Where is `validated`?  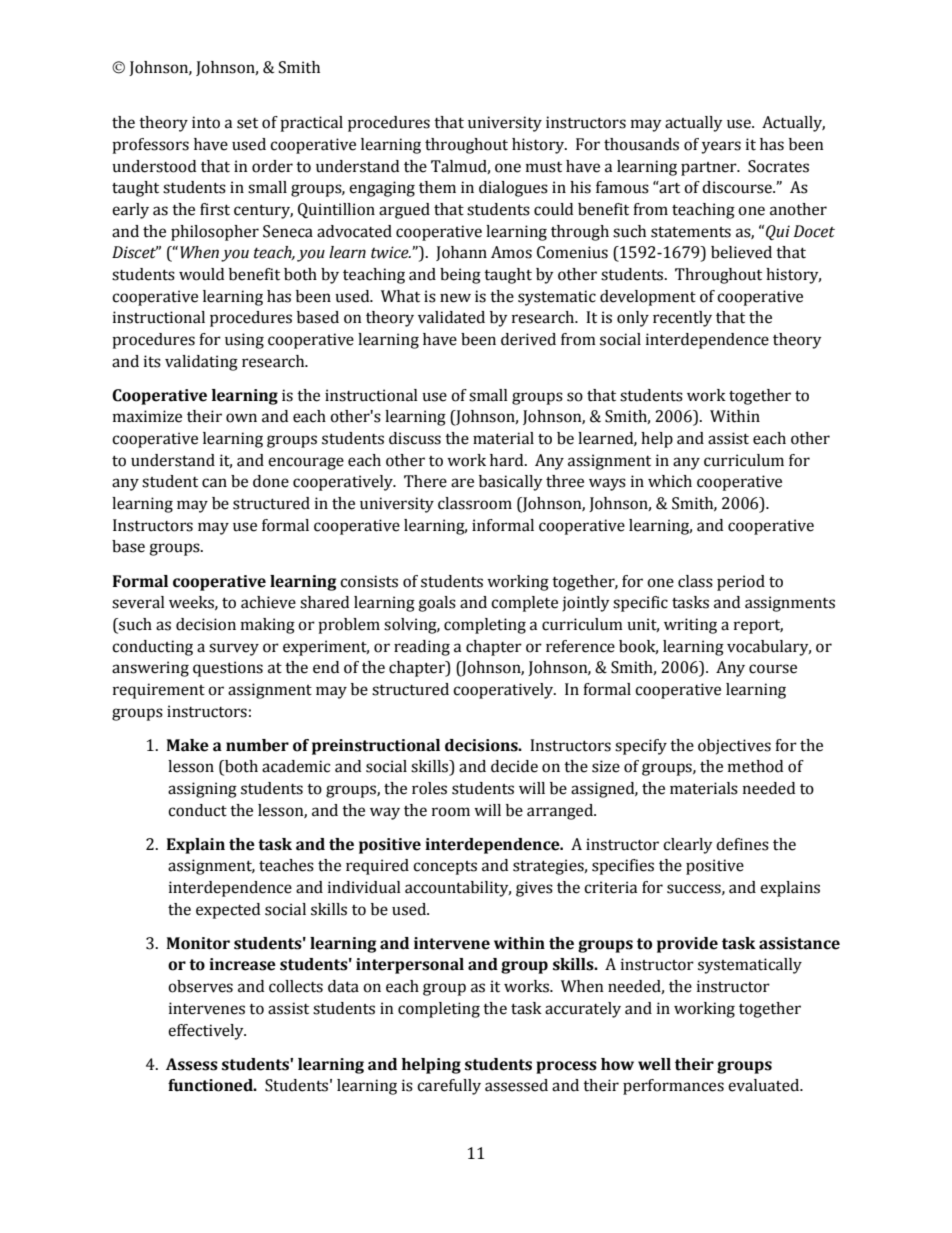 validated is located at coordinates (451, 317).
